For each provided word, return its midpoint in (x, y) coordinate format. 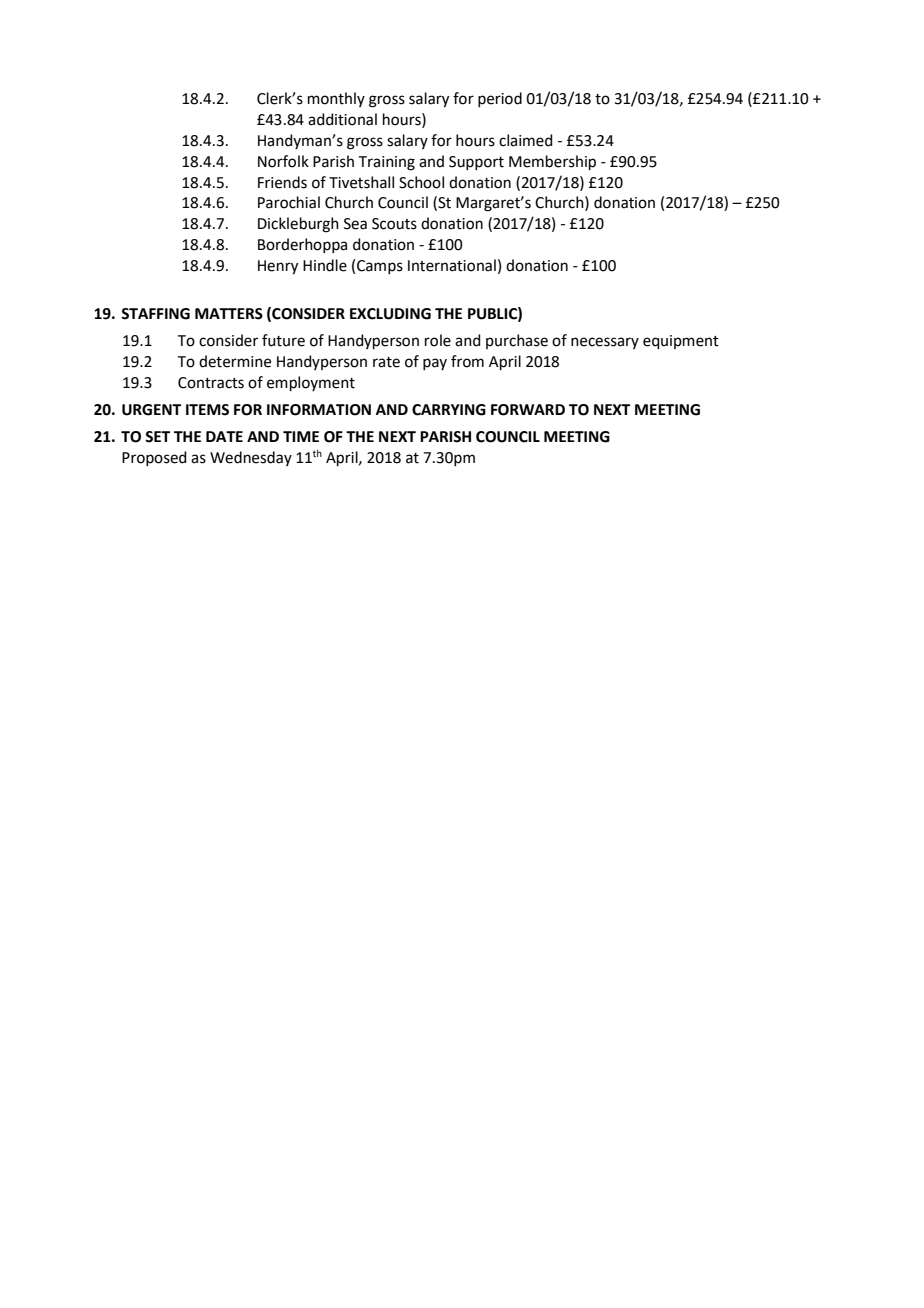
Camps (380, 267)
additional (342, 119)
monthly (336, 99)
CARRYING (449, 410)
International (452, 265)
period (500, 99)
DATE (224, 436)
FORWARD (528, 410)
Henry (278, 267)
